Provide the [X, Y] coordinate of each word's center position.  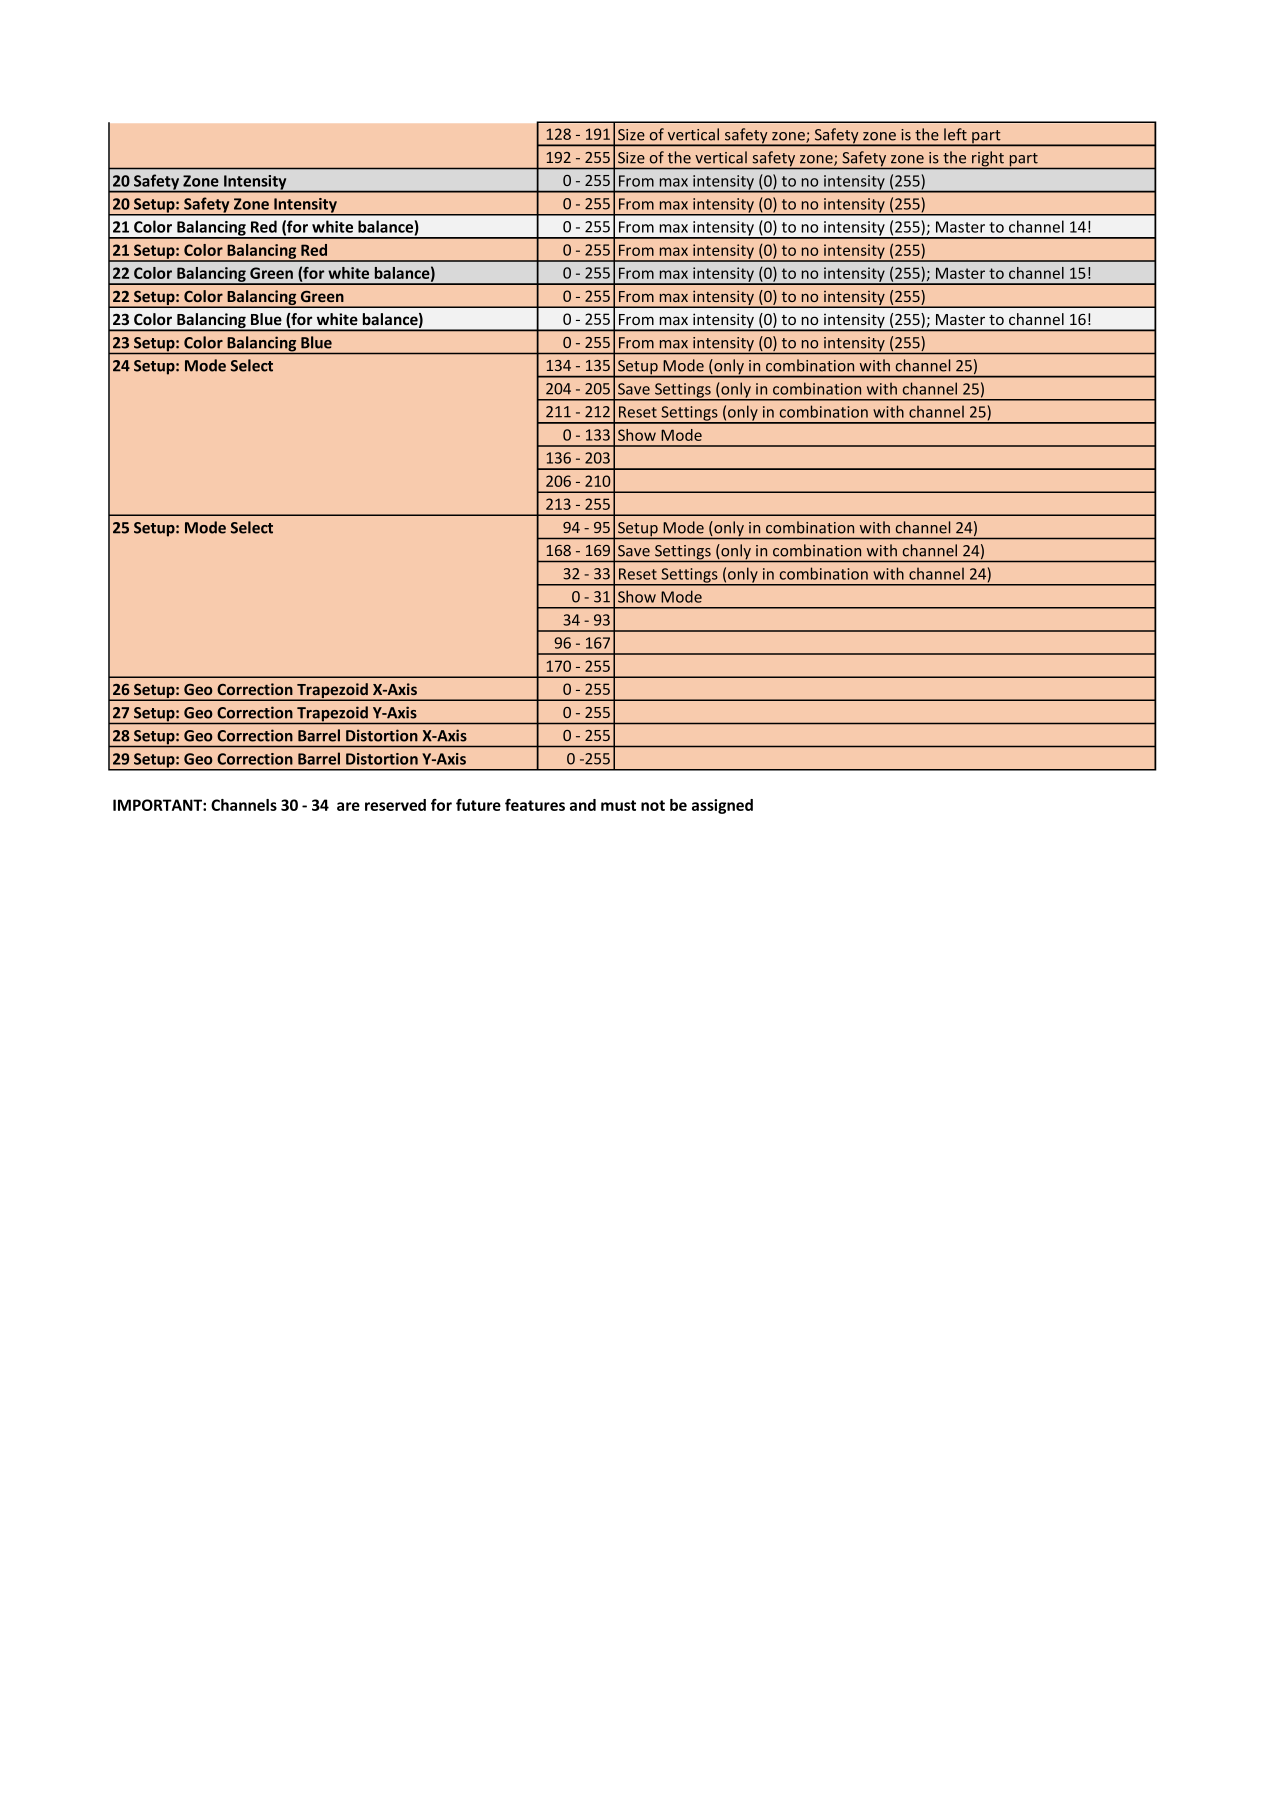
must [618, 805]
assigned [722, 806]
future [478, 805]
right [988, 160]
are [348, 806]
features [535, 805]
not [653, 805]
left [955, 134]
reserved [395, 805]
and [583, 805]
